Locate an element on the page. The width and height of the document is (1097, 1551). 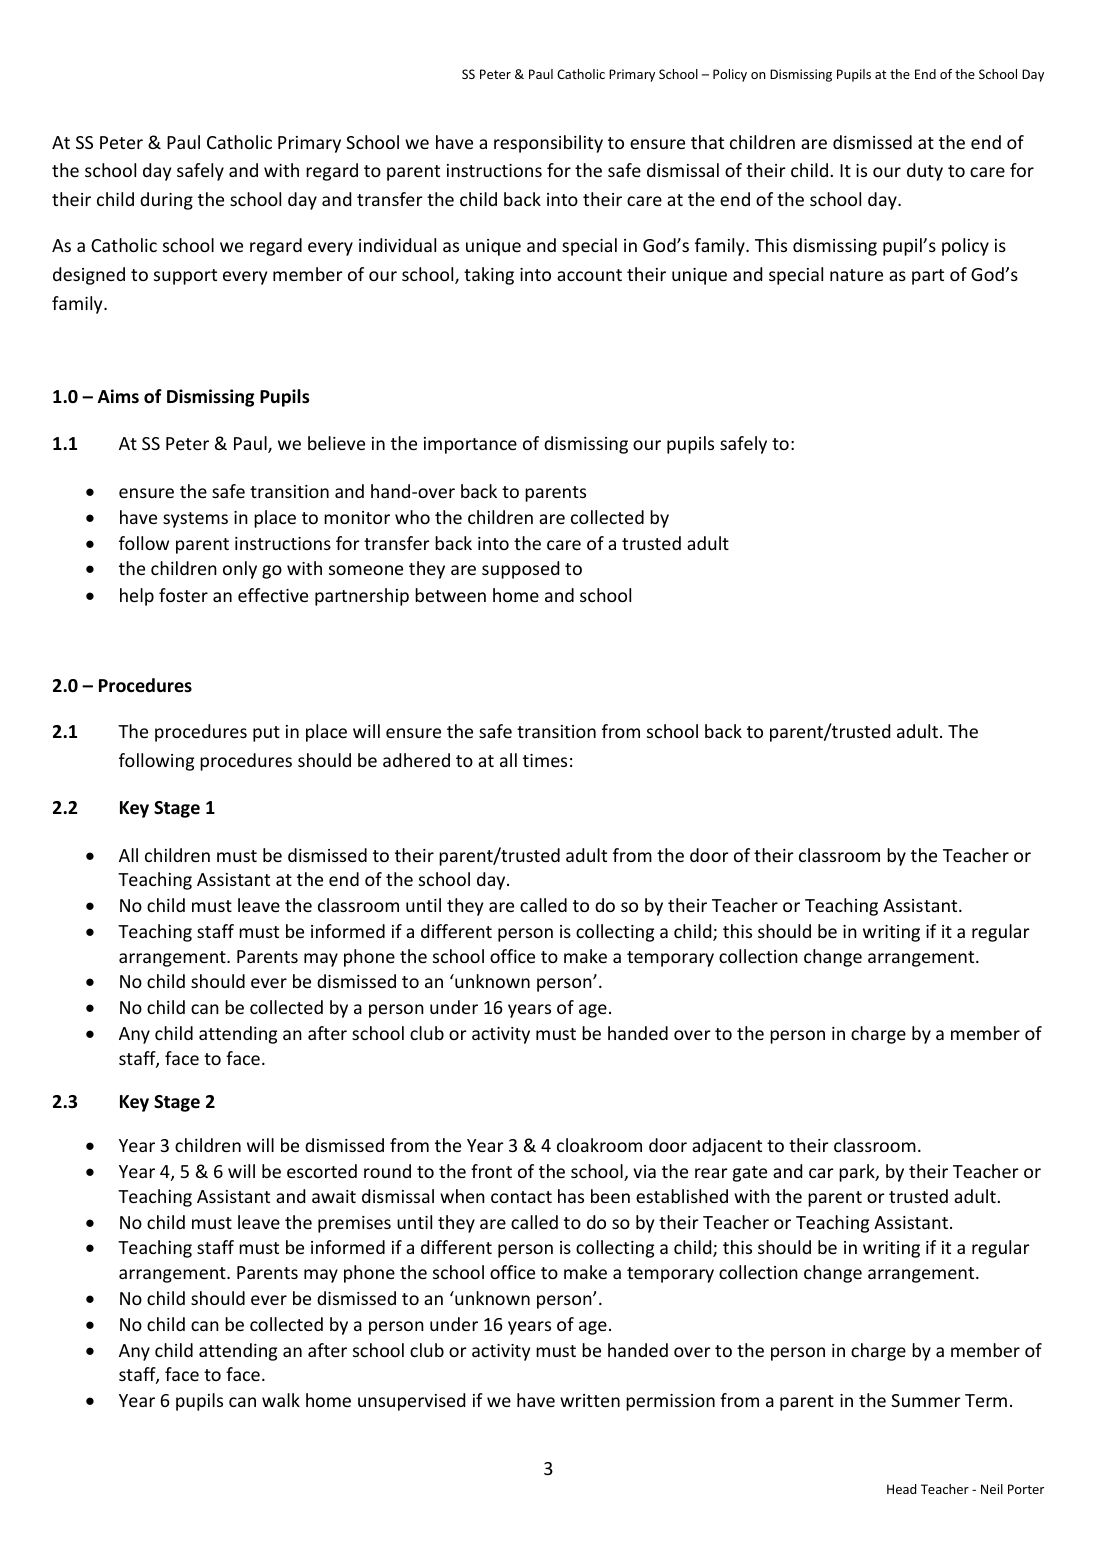
escorted is located at coordinates (322, 1171).
